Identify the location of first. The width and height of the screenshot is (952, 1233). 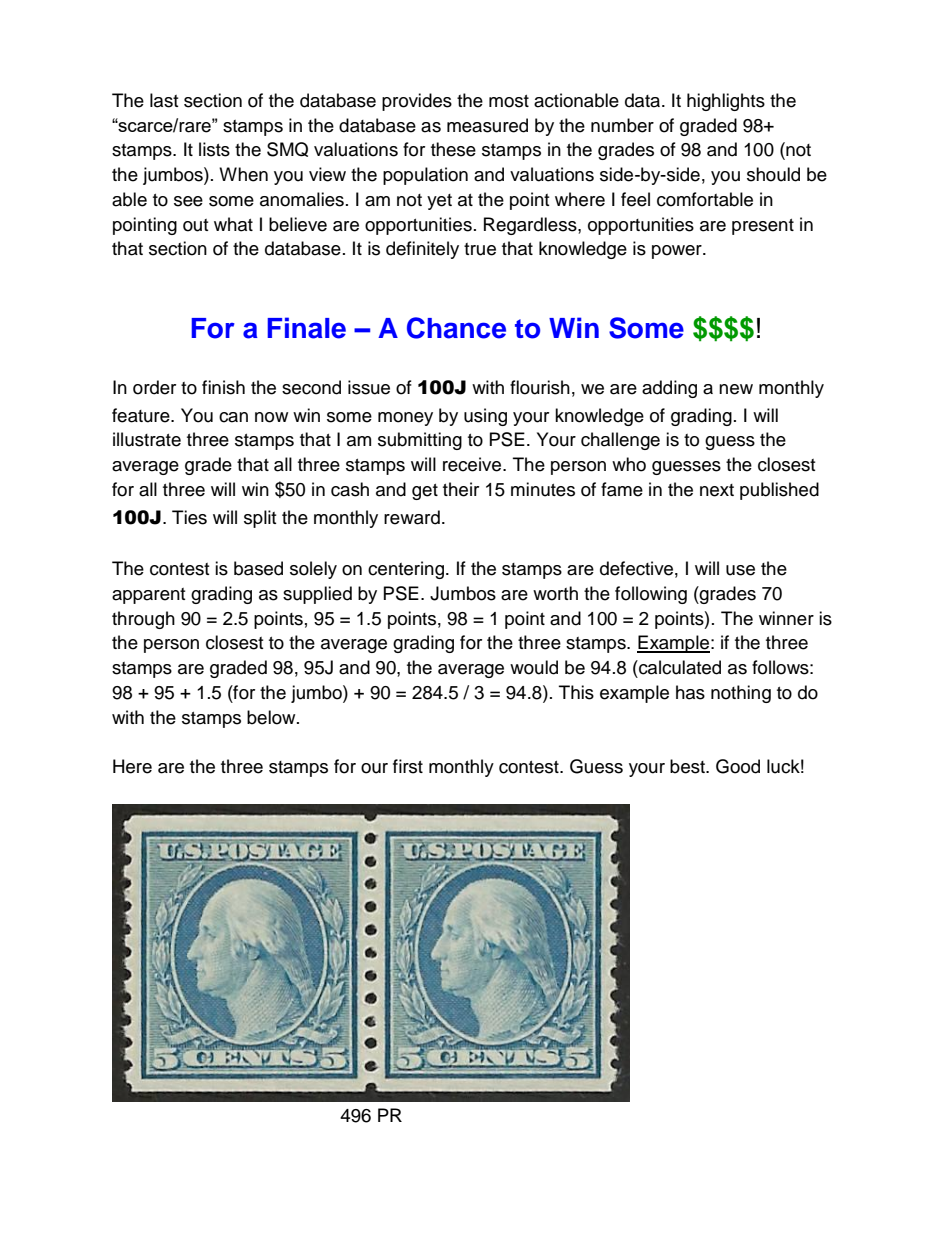
(408, 766).
